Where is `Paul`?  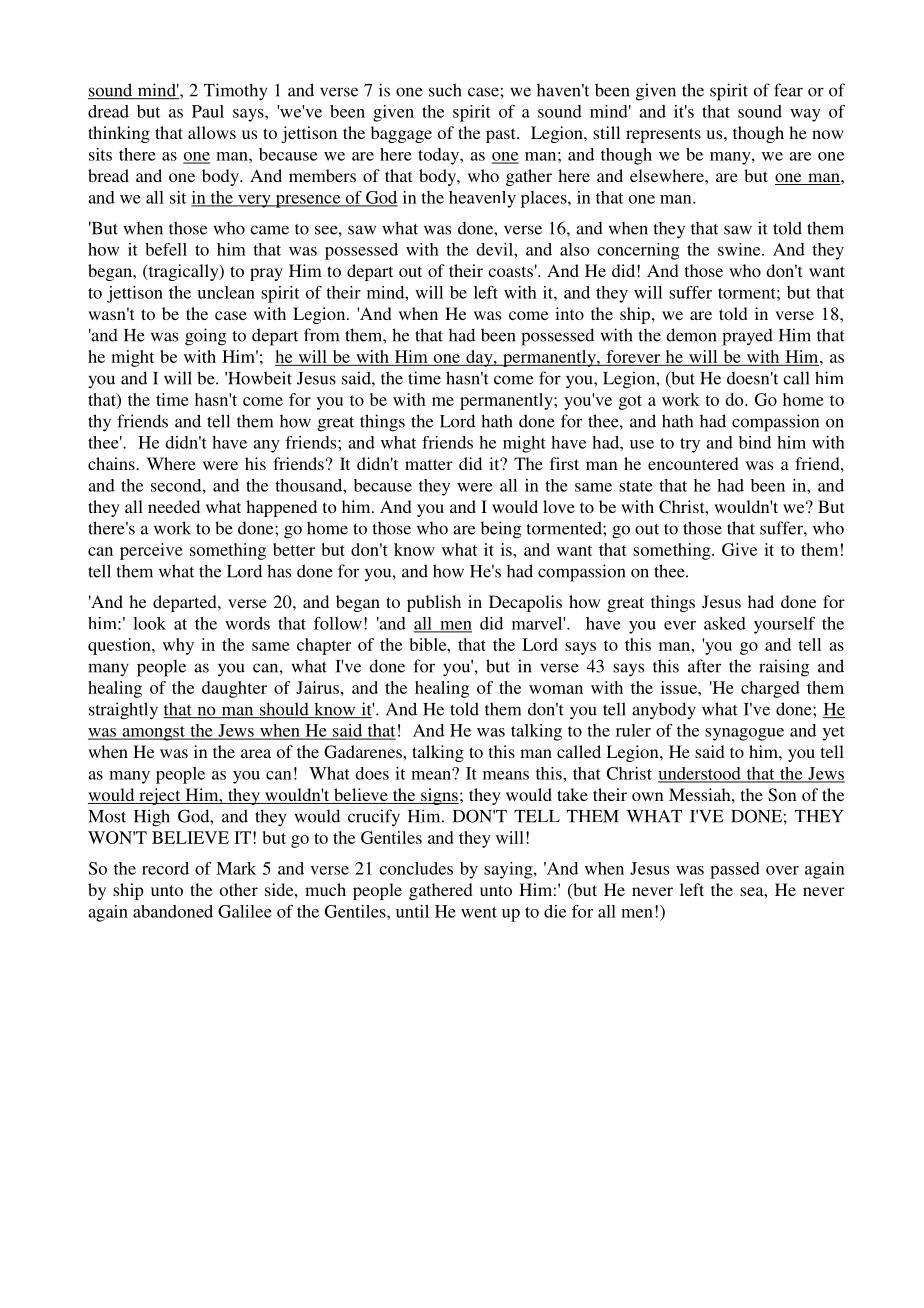
Paul is located at coordinates (208, 111).
